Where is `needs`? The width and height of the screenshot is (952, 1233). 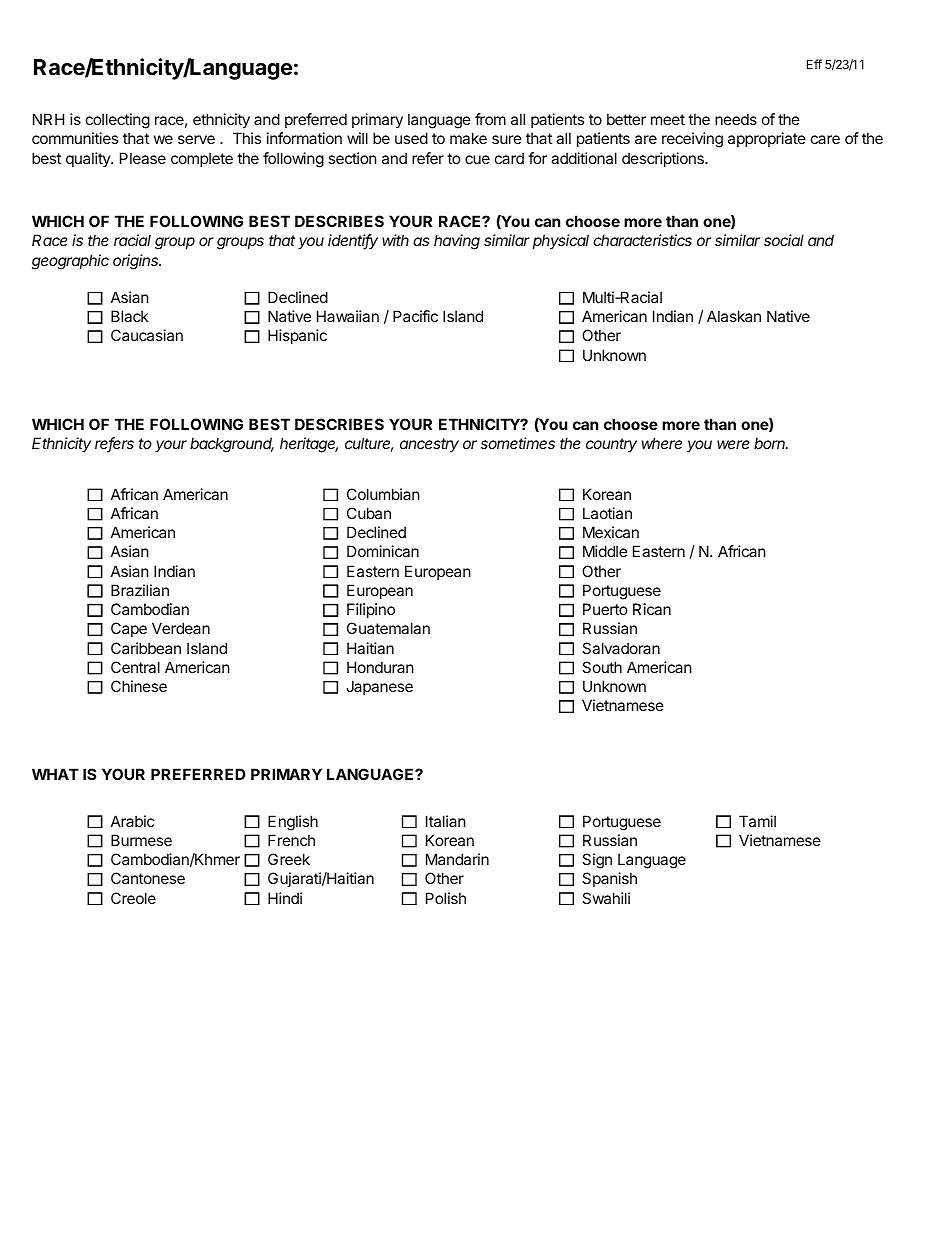
needs is located at coordinates (736, 119).
